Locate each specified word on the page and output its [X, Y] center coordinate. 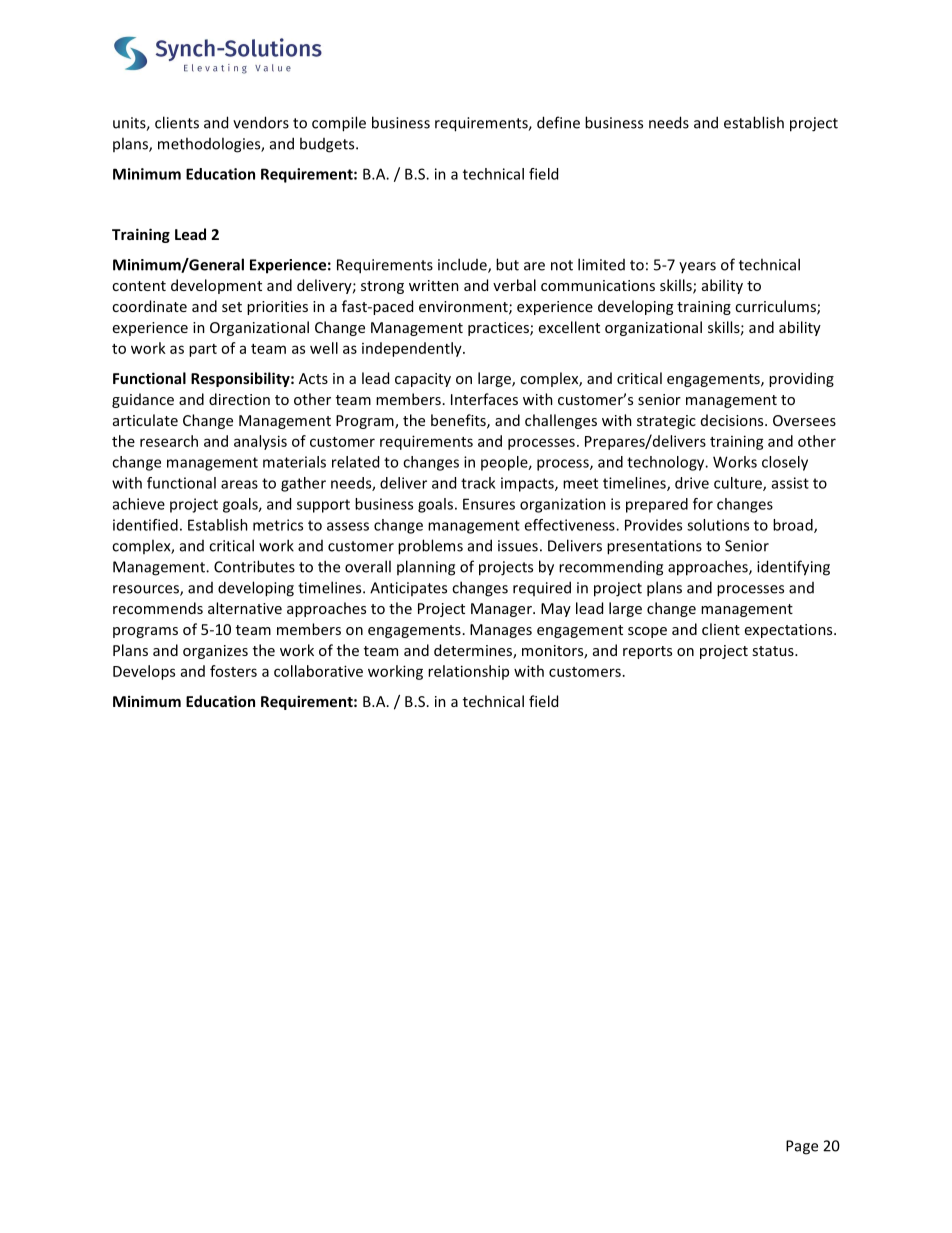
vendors [261, 122]
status [774, 651]
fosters [233, 671]
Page [802, 1147]
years [697, 267]
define [558, 122]
